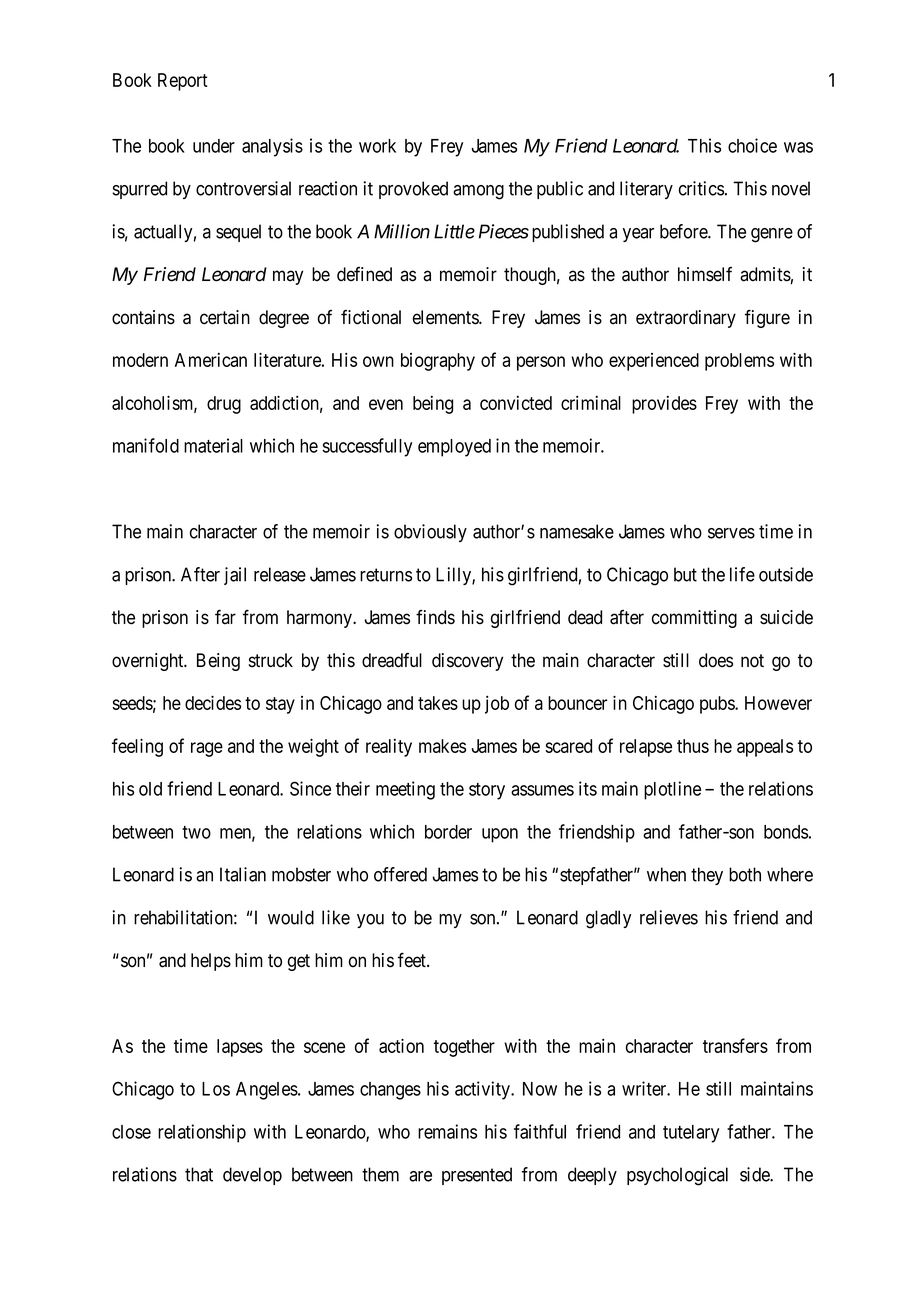 The width and height of the screenshot is (924, 1308). I want to click on they, so click(707, 876).
